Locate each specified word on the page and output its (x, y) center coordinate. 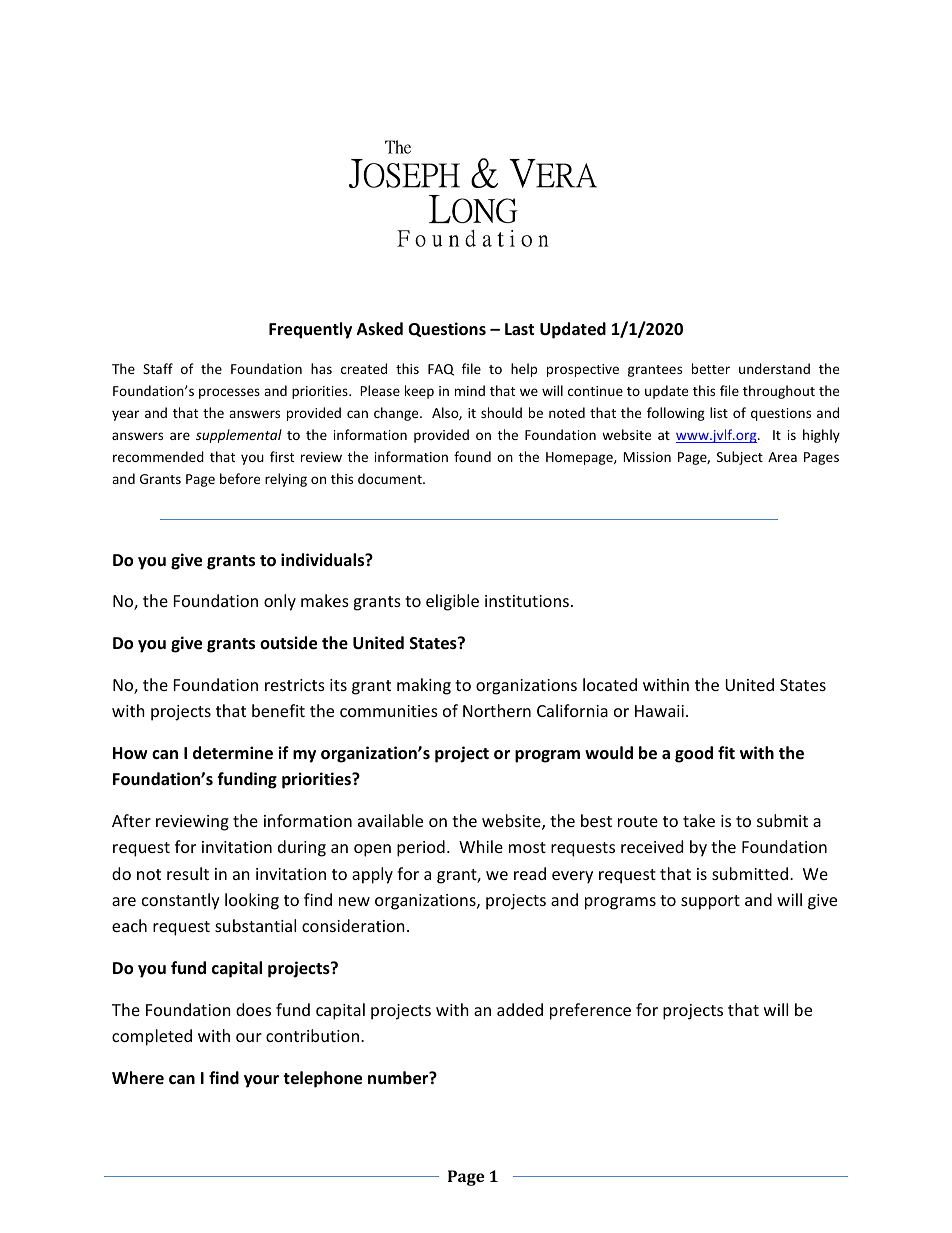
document (391, 478)
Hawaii (659, 711)
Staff (158, 368)
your (261, 1081)
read (530, 873)
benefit (278, 710)
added (520, 1009)
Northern (497, 710)
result (188, 873)
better (711, 368)
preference (590, 1011)
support (710, 902)
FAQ (441, 370)
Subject (740, 458)
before (240, 478)
